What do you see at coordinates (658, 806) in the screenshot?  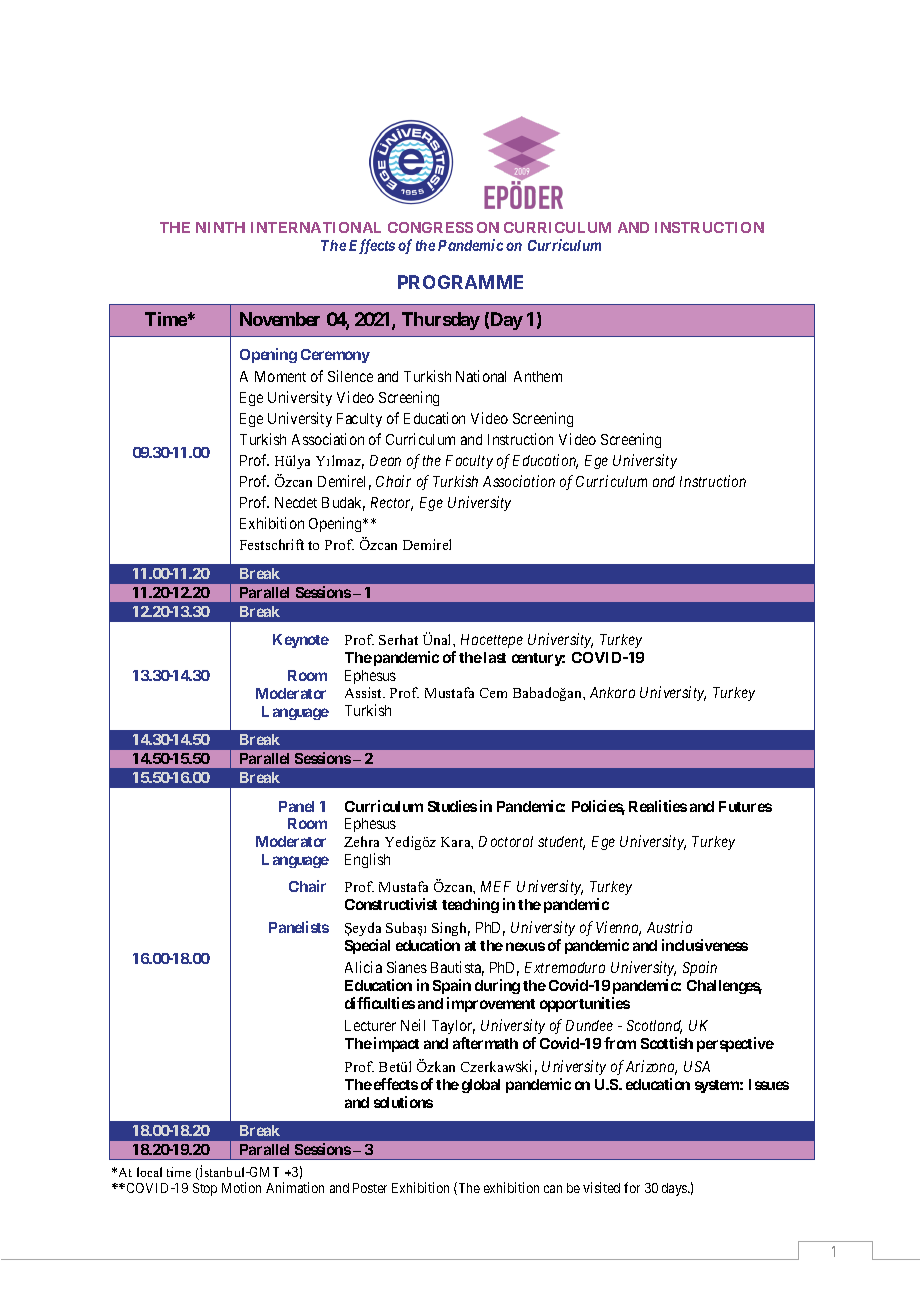 I see `Realities` at bounding box center [658, 806].
